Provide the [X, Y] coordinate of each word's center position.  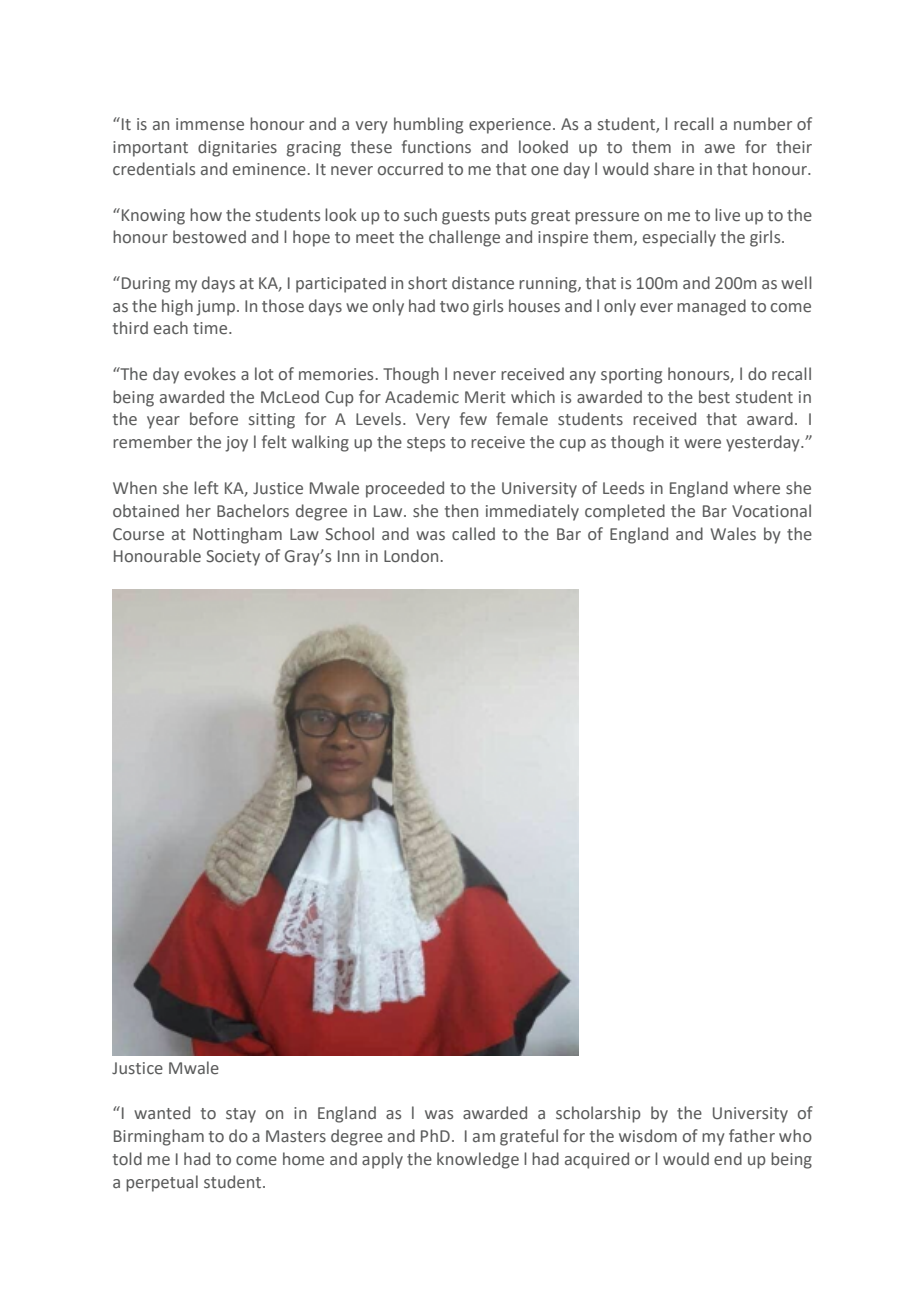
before [214, 419]
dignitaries [237, 148]
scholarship [598, 1114]
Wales [733, 534]
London [411, 556]
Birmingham [159, 1137]
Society [233, 558]
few [473, 419]
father [752, 1135]
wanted [162, 1113]
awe [720, 149]
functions [436, 147]
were [702, 444]
